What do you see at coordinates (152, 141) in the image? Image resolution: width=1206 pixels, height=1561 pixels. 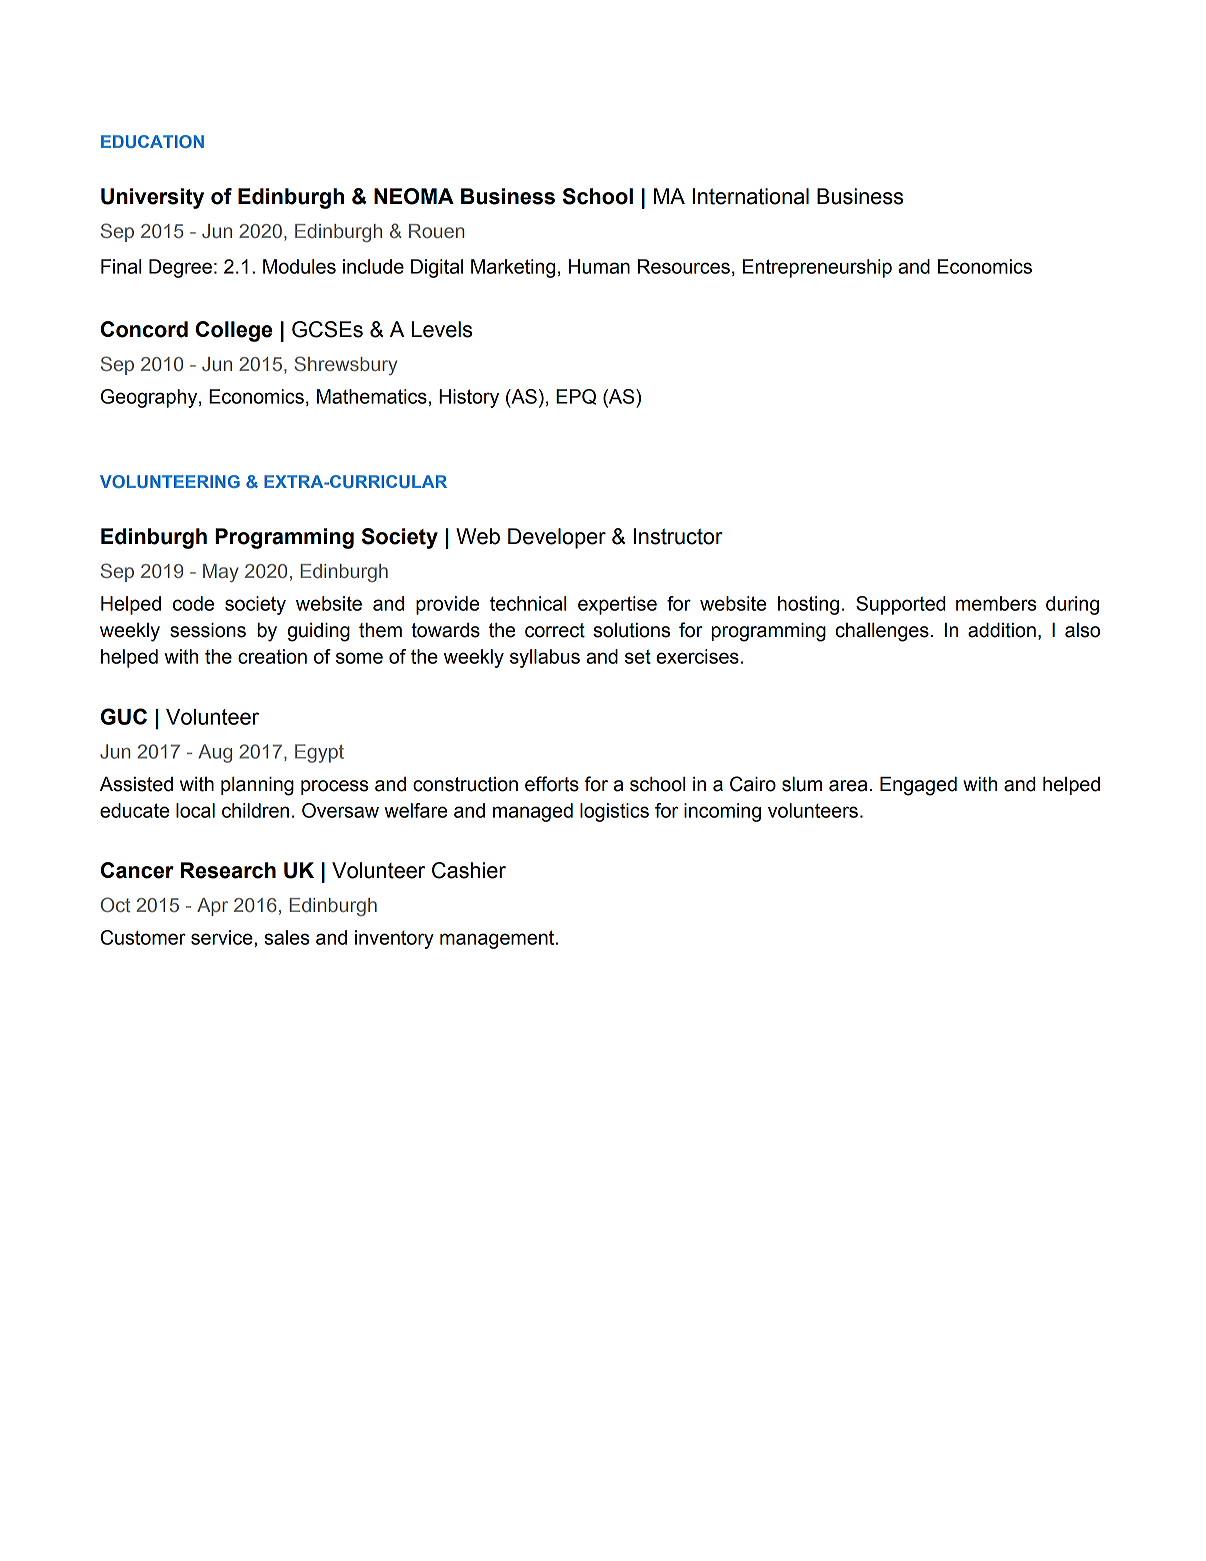 I see `EDUCATION` at bounding box center [152, 141].
